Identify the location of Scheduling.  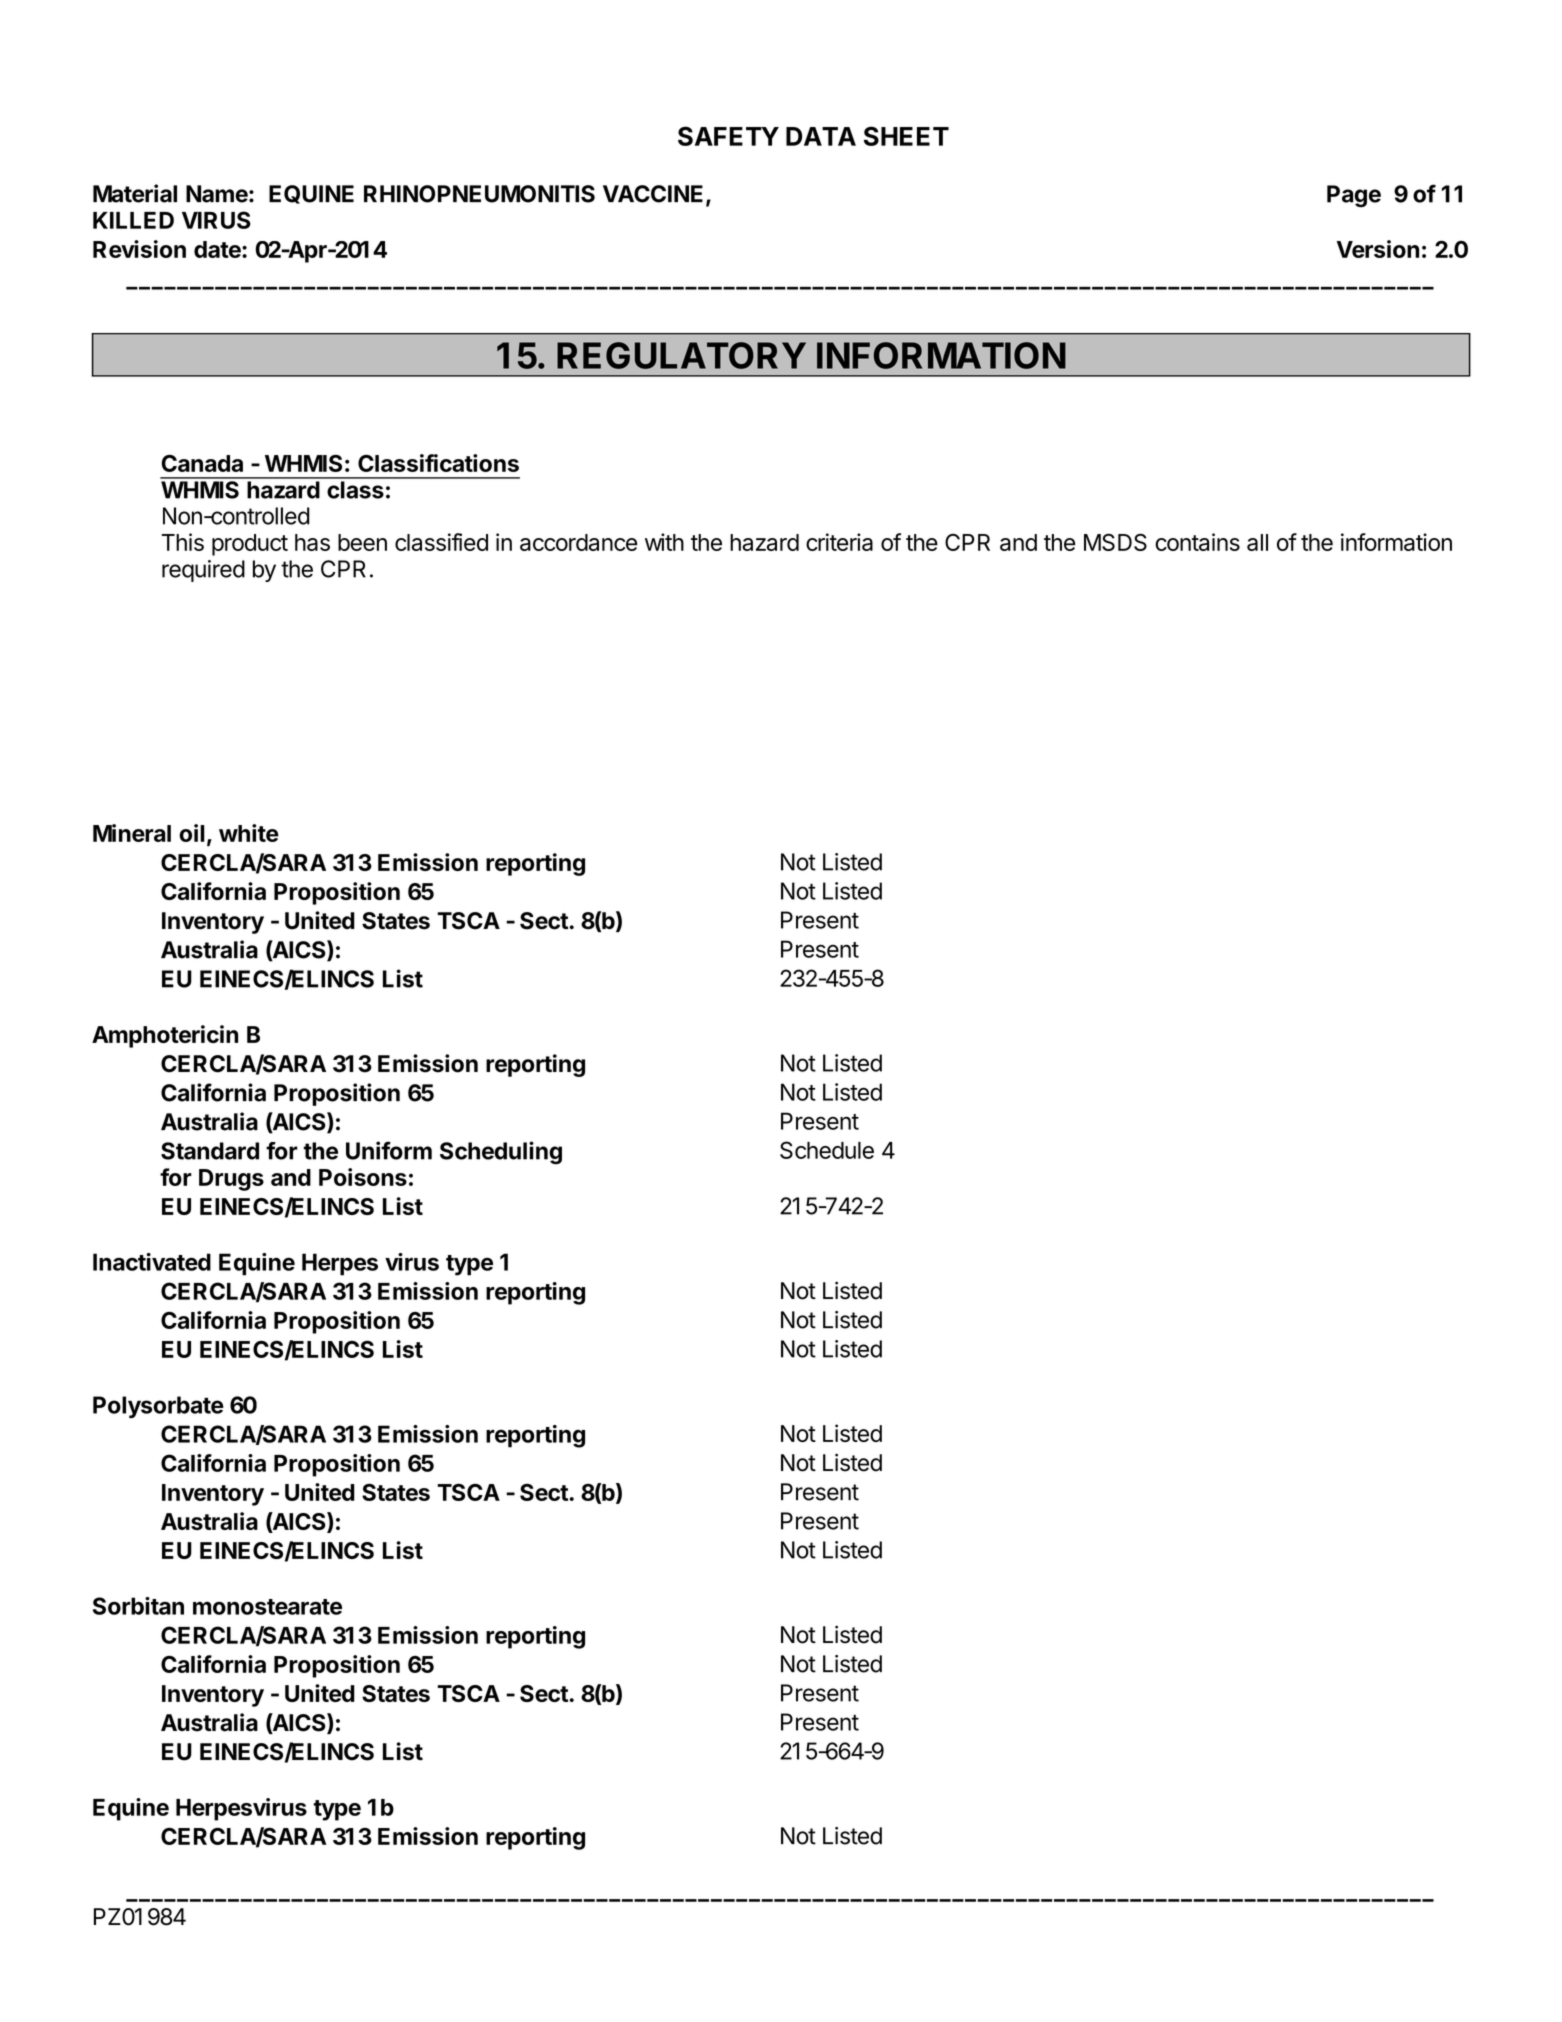
(501, 1153).
